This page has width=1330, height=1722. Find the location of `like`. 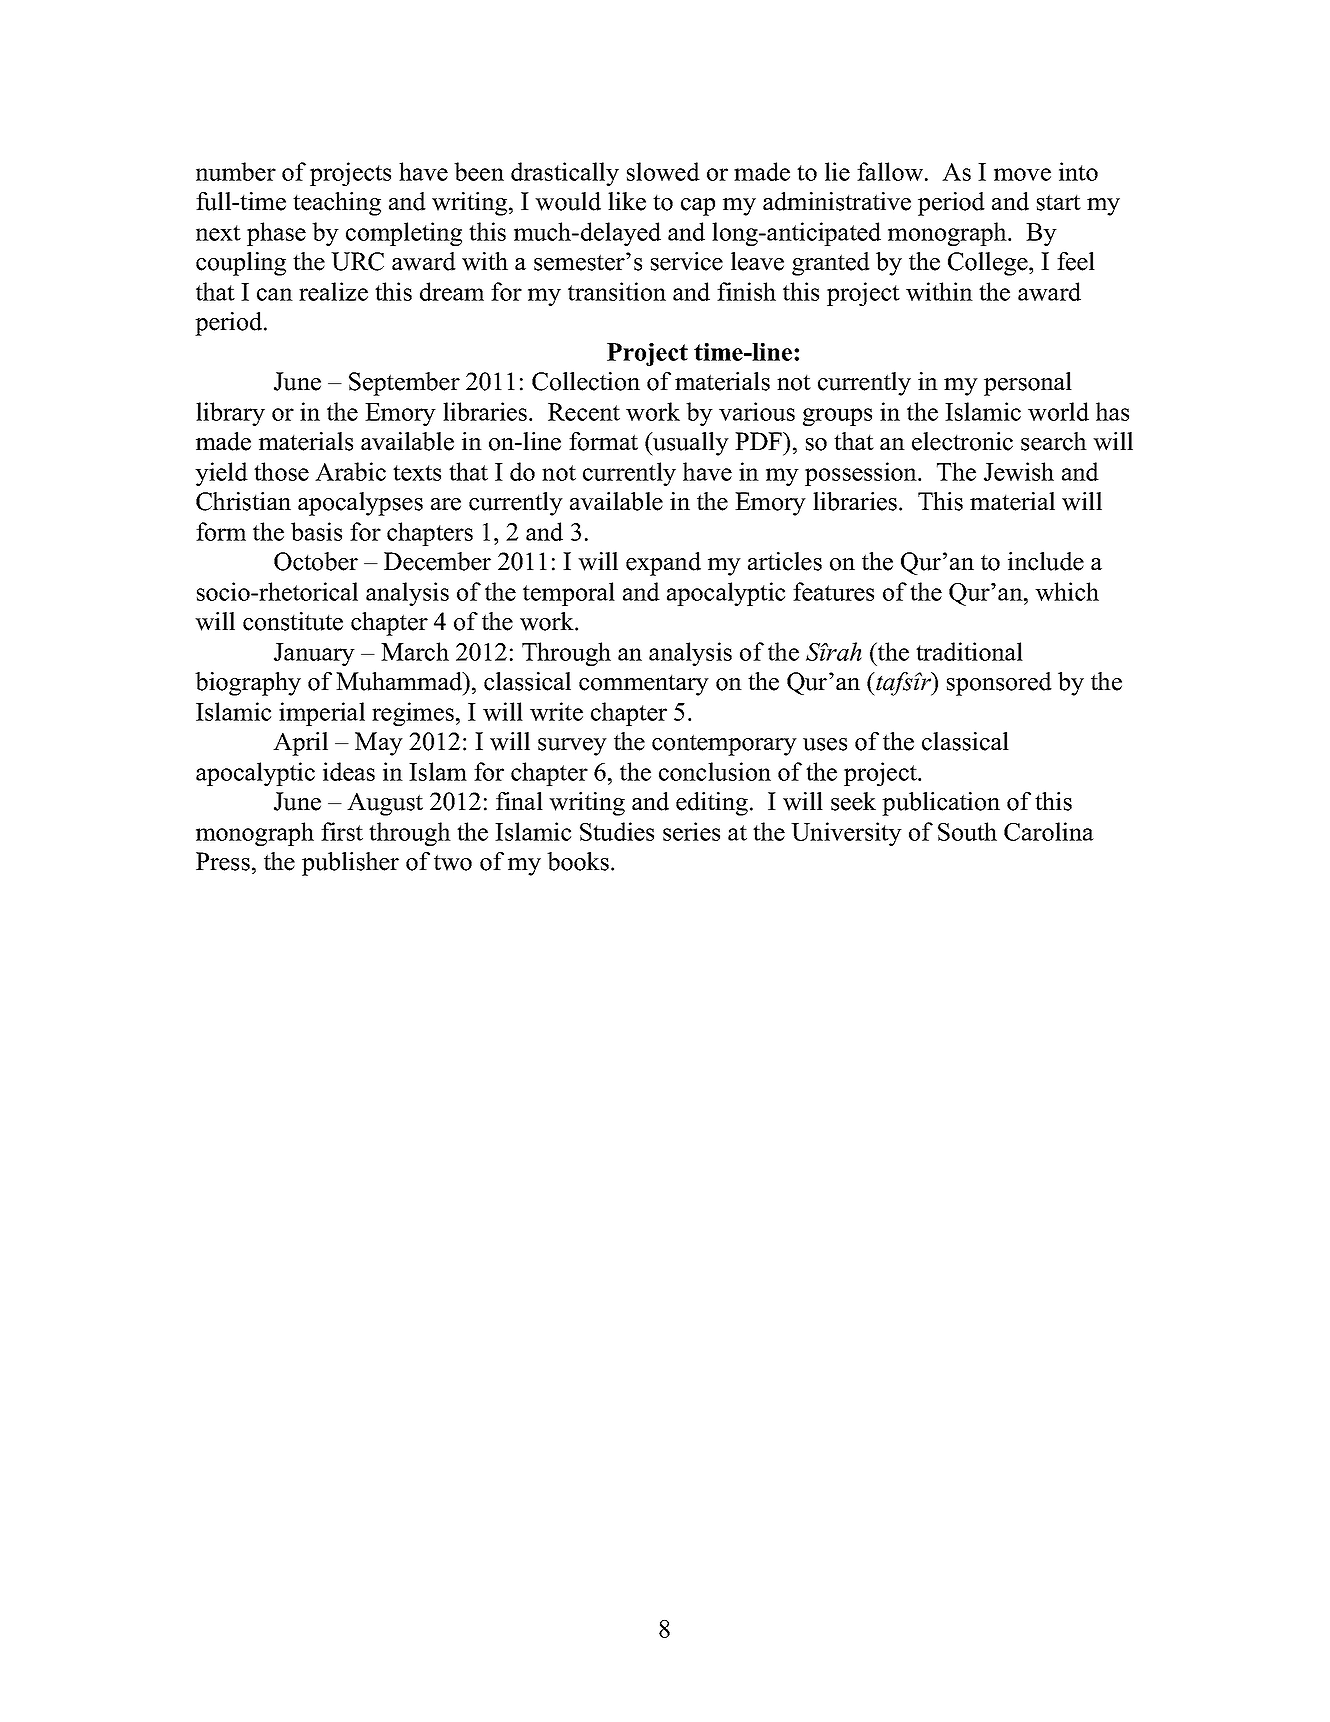

like is located at coordinates (627, 201).
